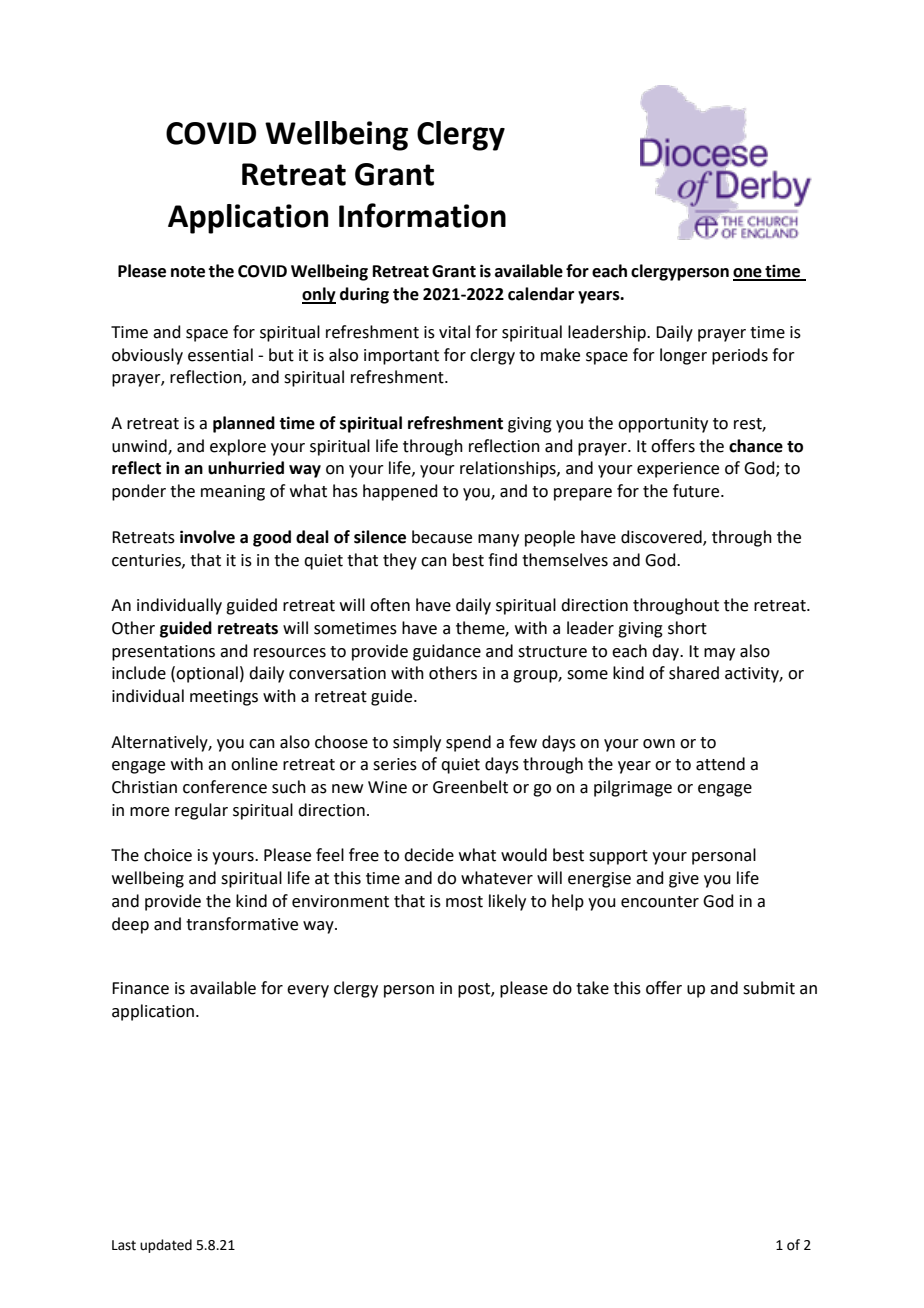 The height and width of the page is (1308, 924). Describe the element at coordinates (422, 215) in the page. I see `Information` at that location.
